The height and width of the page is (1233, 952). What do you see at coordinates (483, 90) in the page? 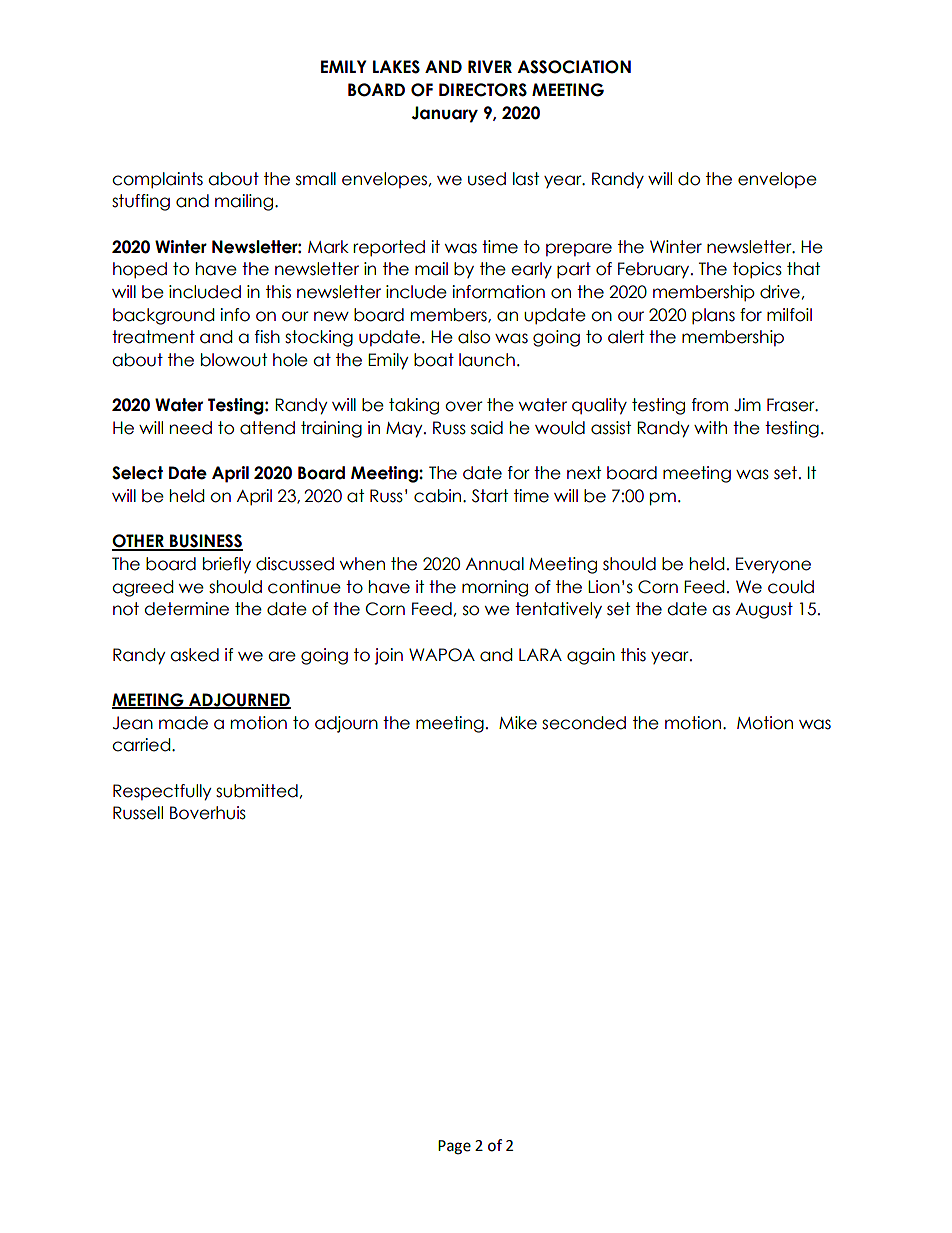
I see `DIRECTORS` at bounding box center [483, 90].
